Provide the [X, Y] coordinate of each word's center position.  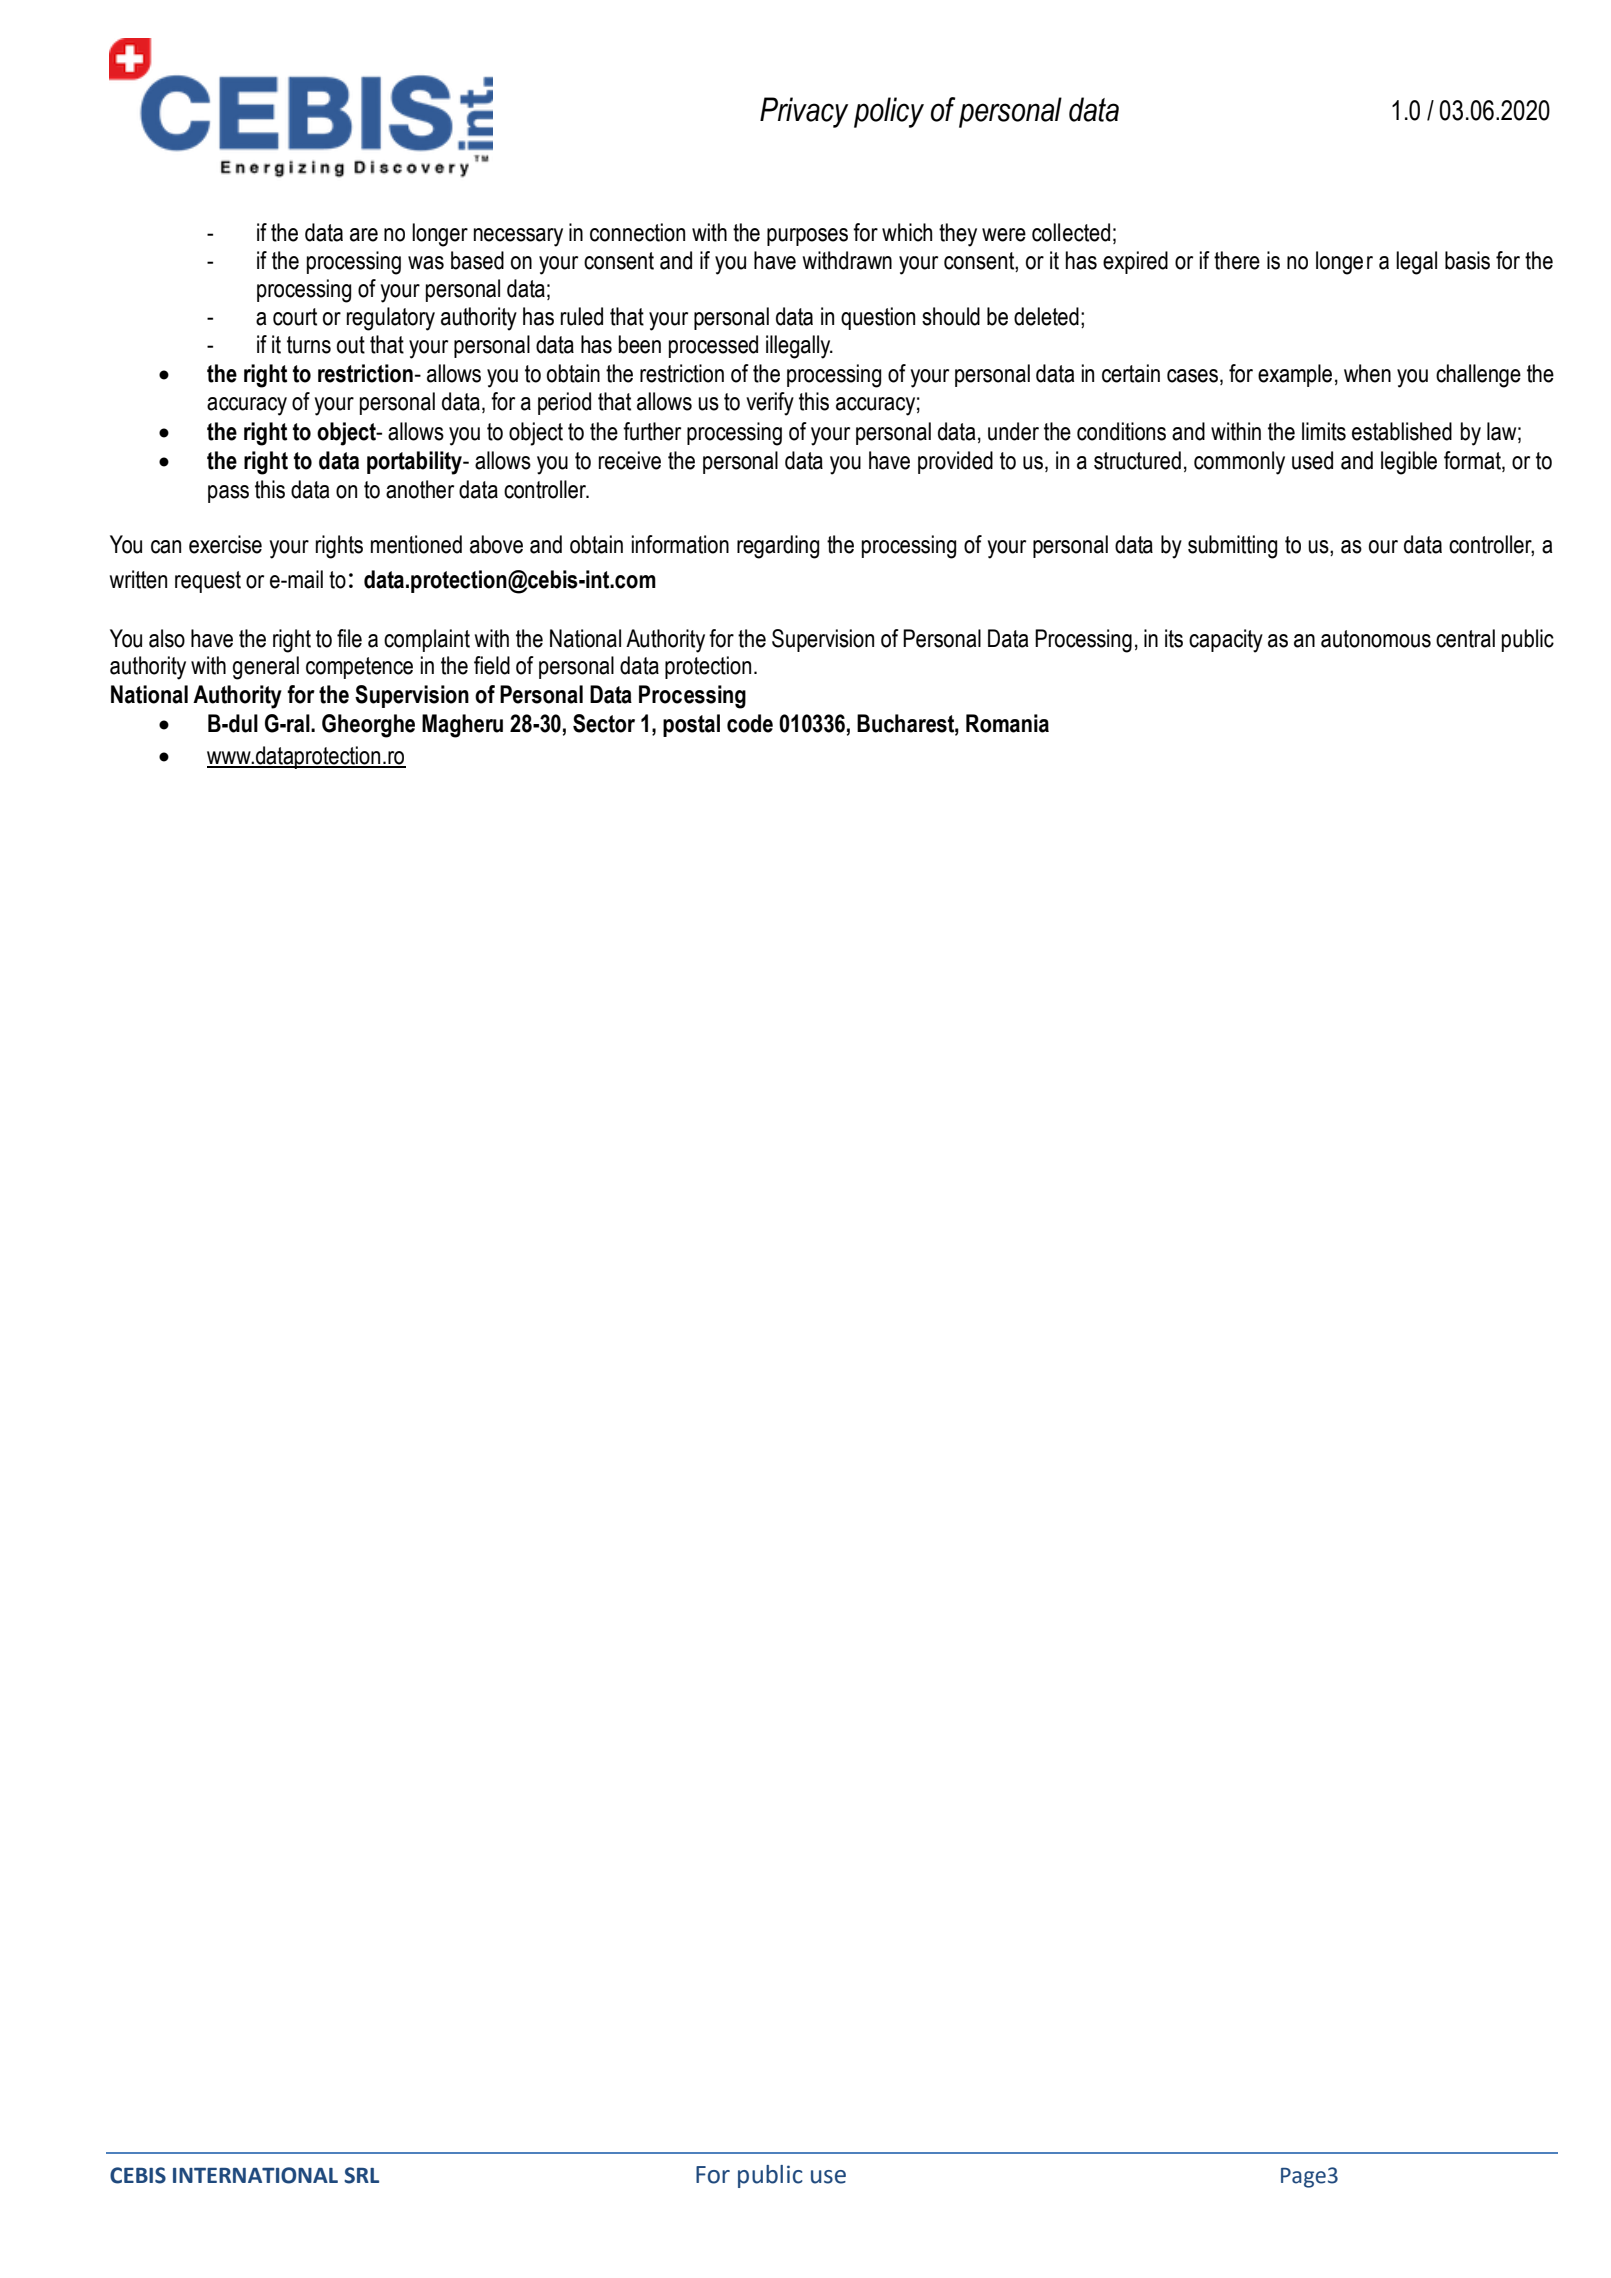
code [750, 723]
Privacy [804, 112]
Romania [1007, 723]
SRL [361, 2175]
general [266, 668]
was [426, 263]
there [1237, 260]
